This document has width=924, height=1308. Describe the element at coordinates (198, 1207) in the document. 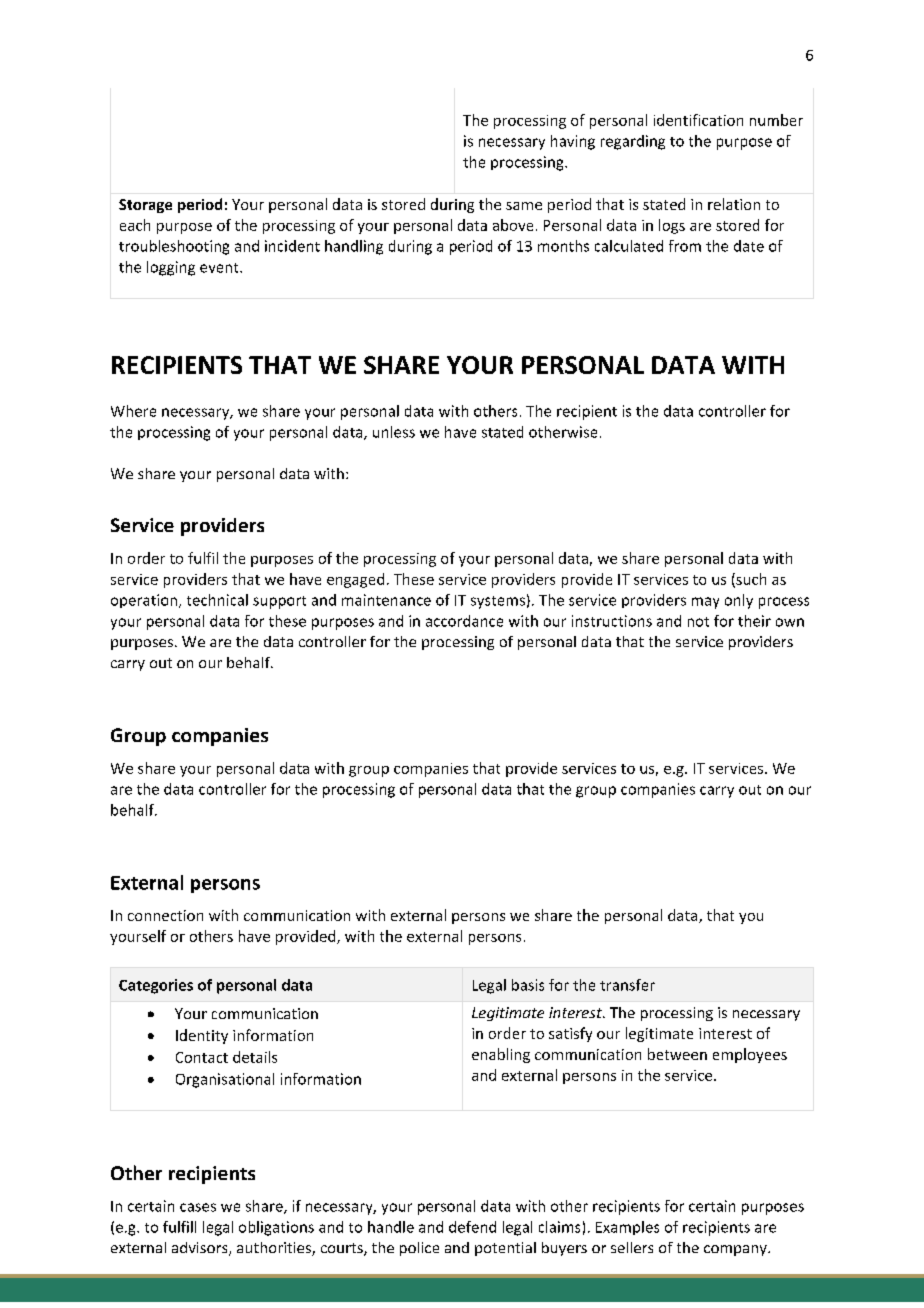

I see `cases` at that location.
